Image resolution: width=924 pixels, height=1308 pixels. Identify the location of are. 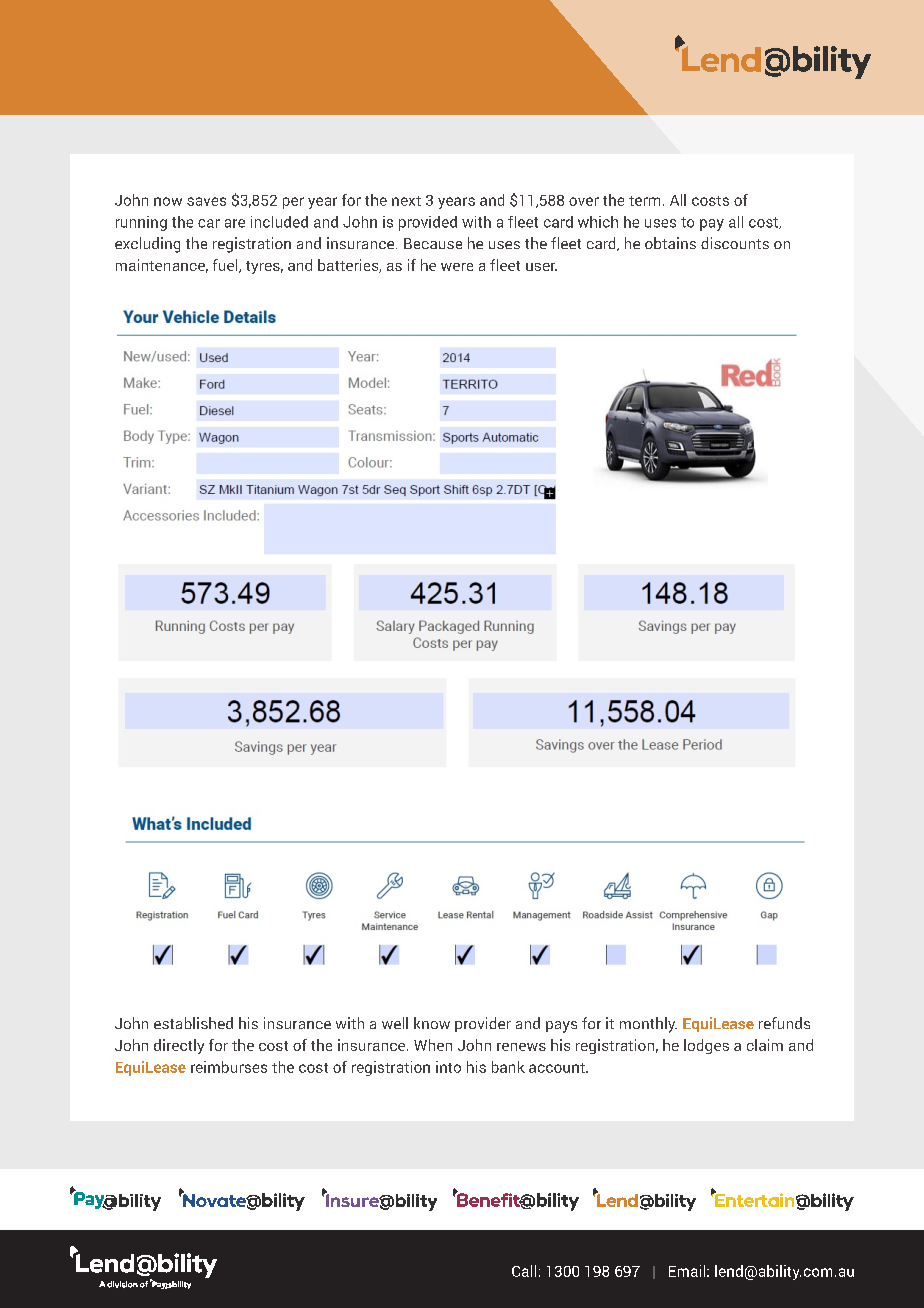
(235, 223).
